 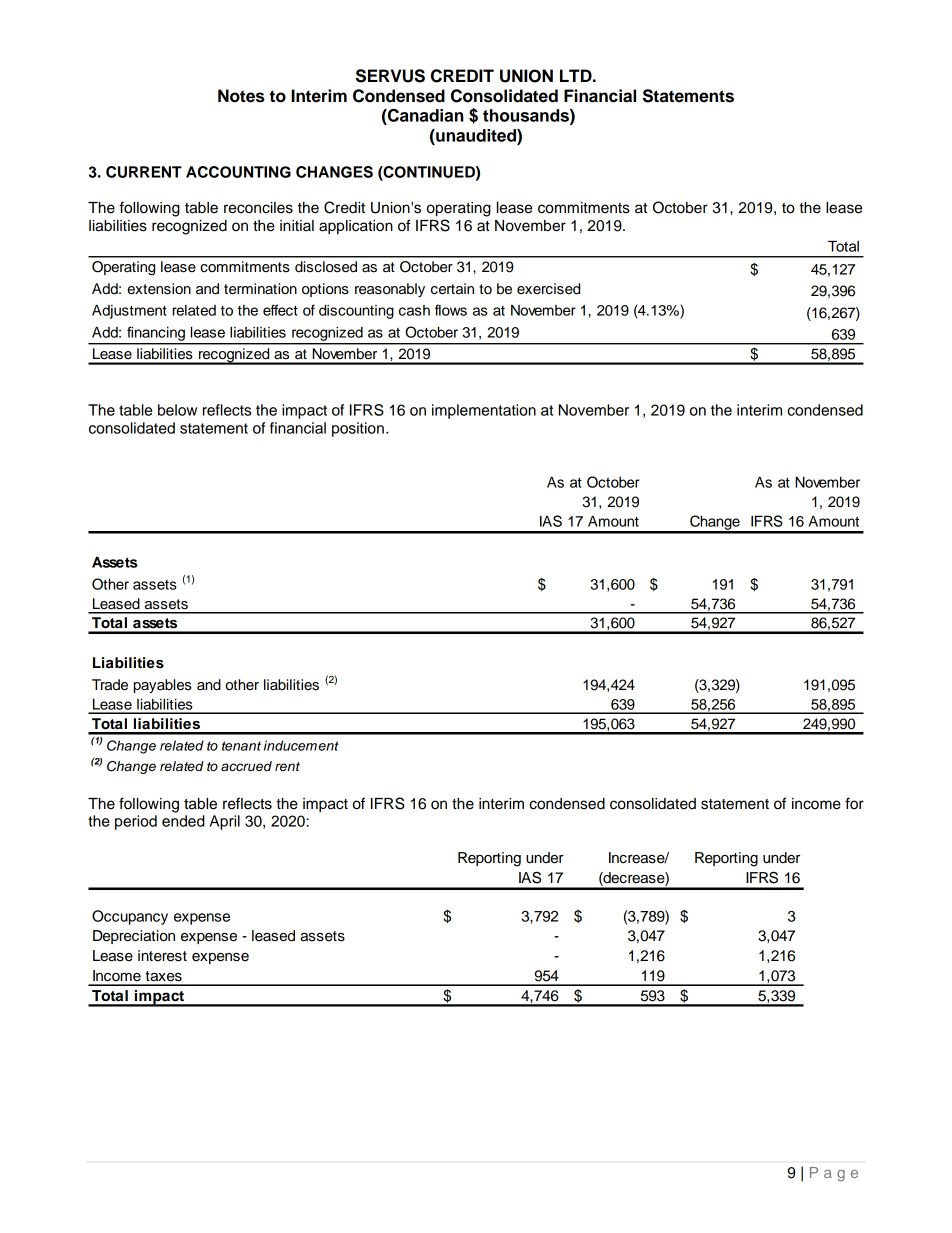 I want to click on accrued, so click(x=246, y=766).
